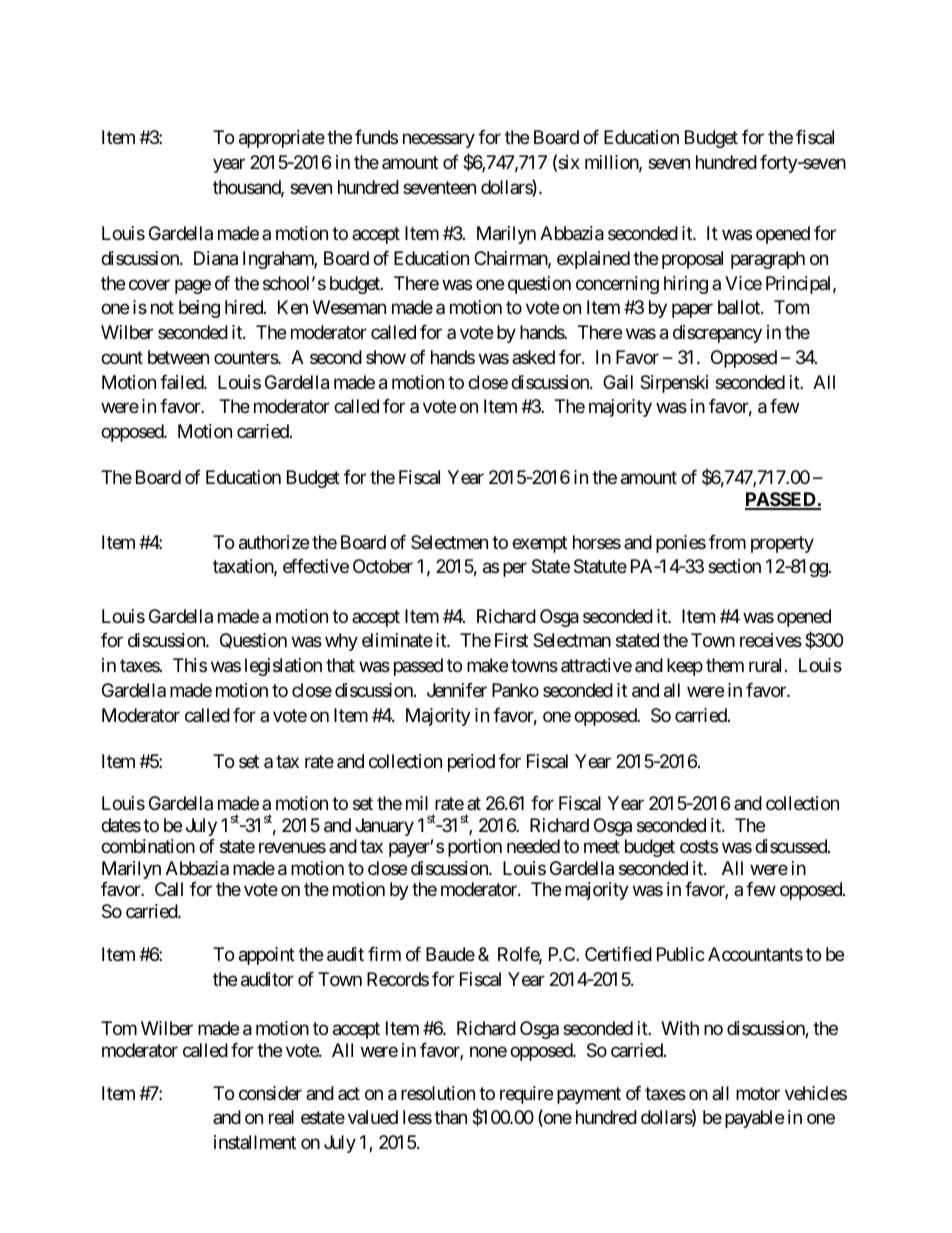  What do you see at coordinates (471, 763) in the screenshot?
I see `period` at bounding box center [471, 763].
